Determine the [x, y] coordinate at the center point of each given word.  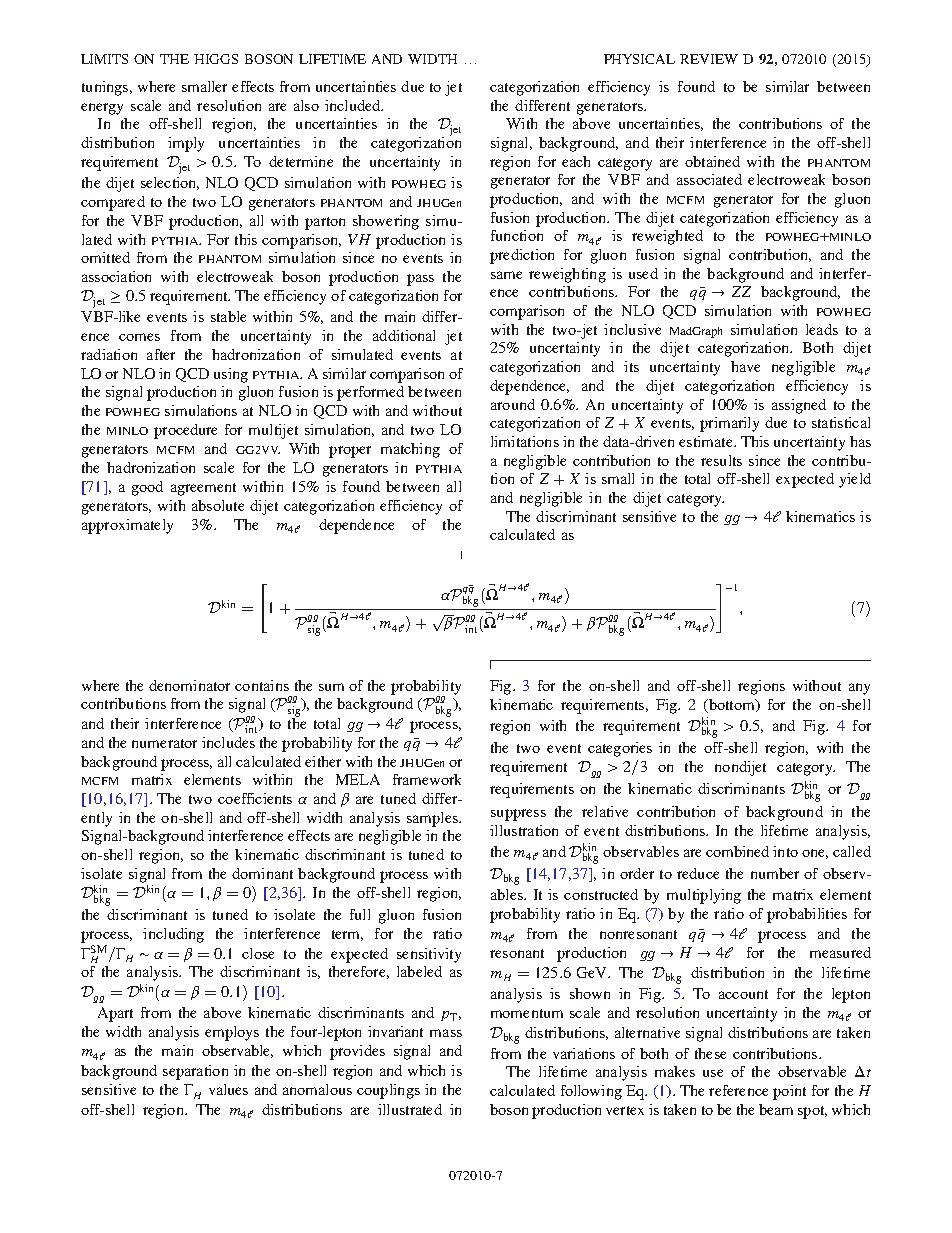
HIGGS [216, 59]
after [161, 354]
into [785, 851]
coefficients [255, 798]
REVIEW [709, 59]
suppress [518, 815]
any [859, 689]
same [506, 275]
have [745, 366]
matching [410, 450]
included [354, 105]
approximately [127, 526]
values [228, 1089]
